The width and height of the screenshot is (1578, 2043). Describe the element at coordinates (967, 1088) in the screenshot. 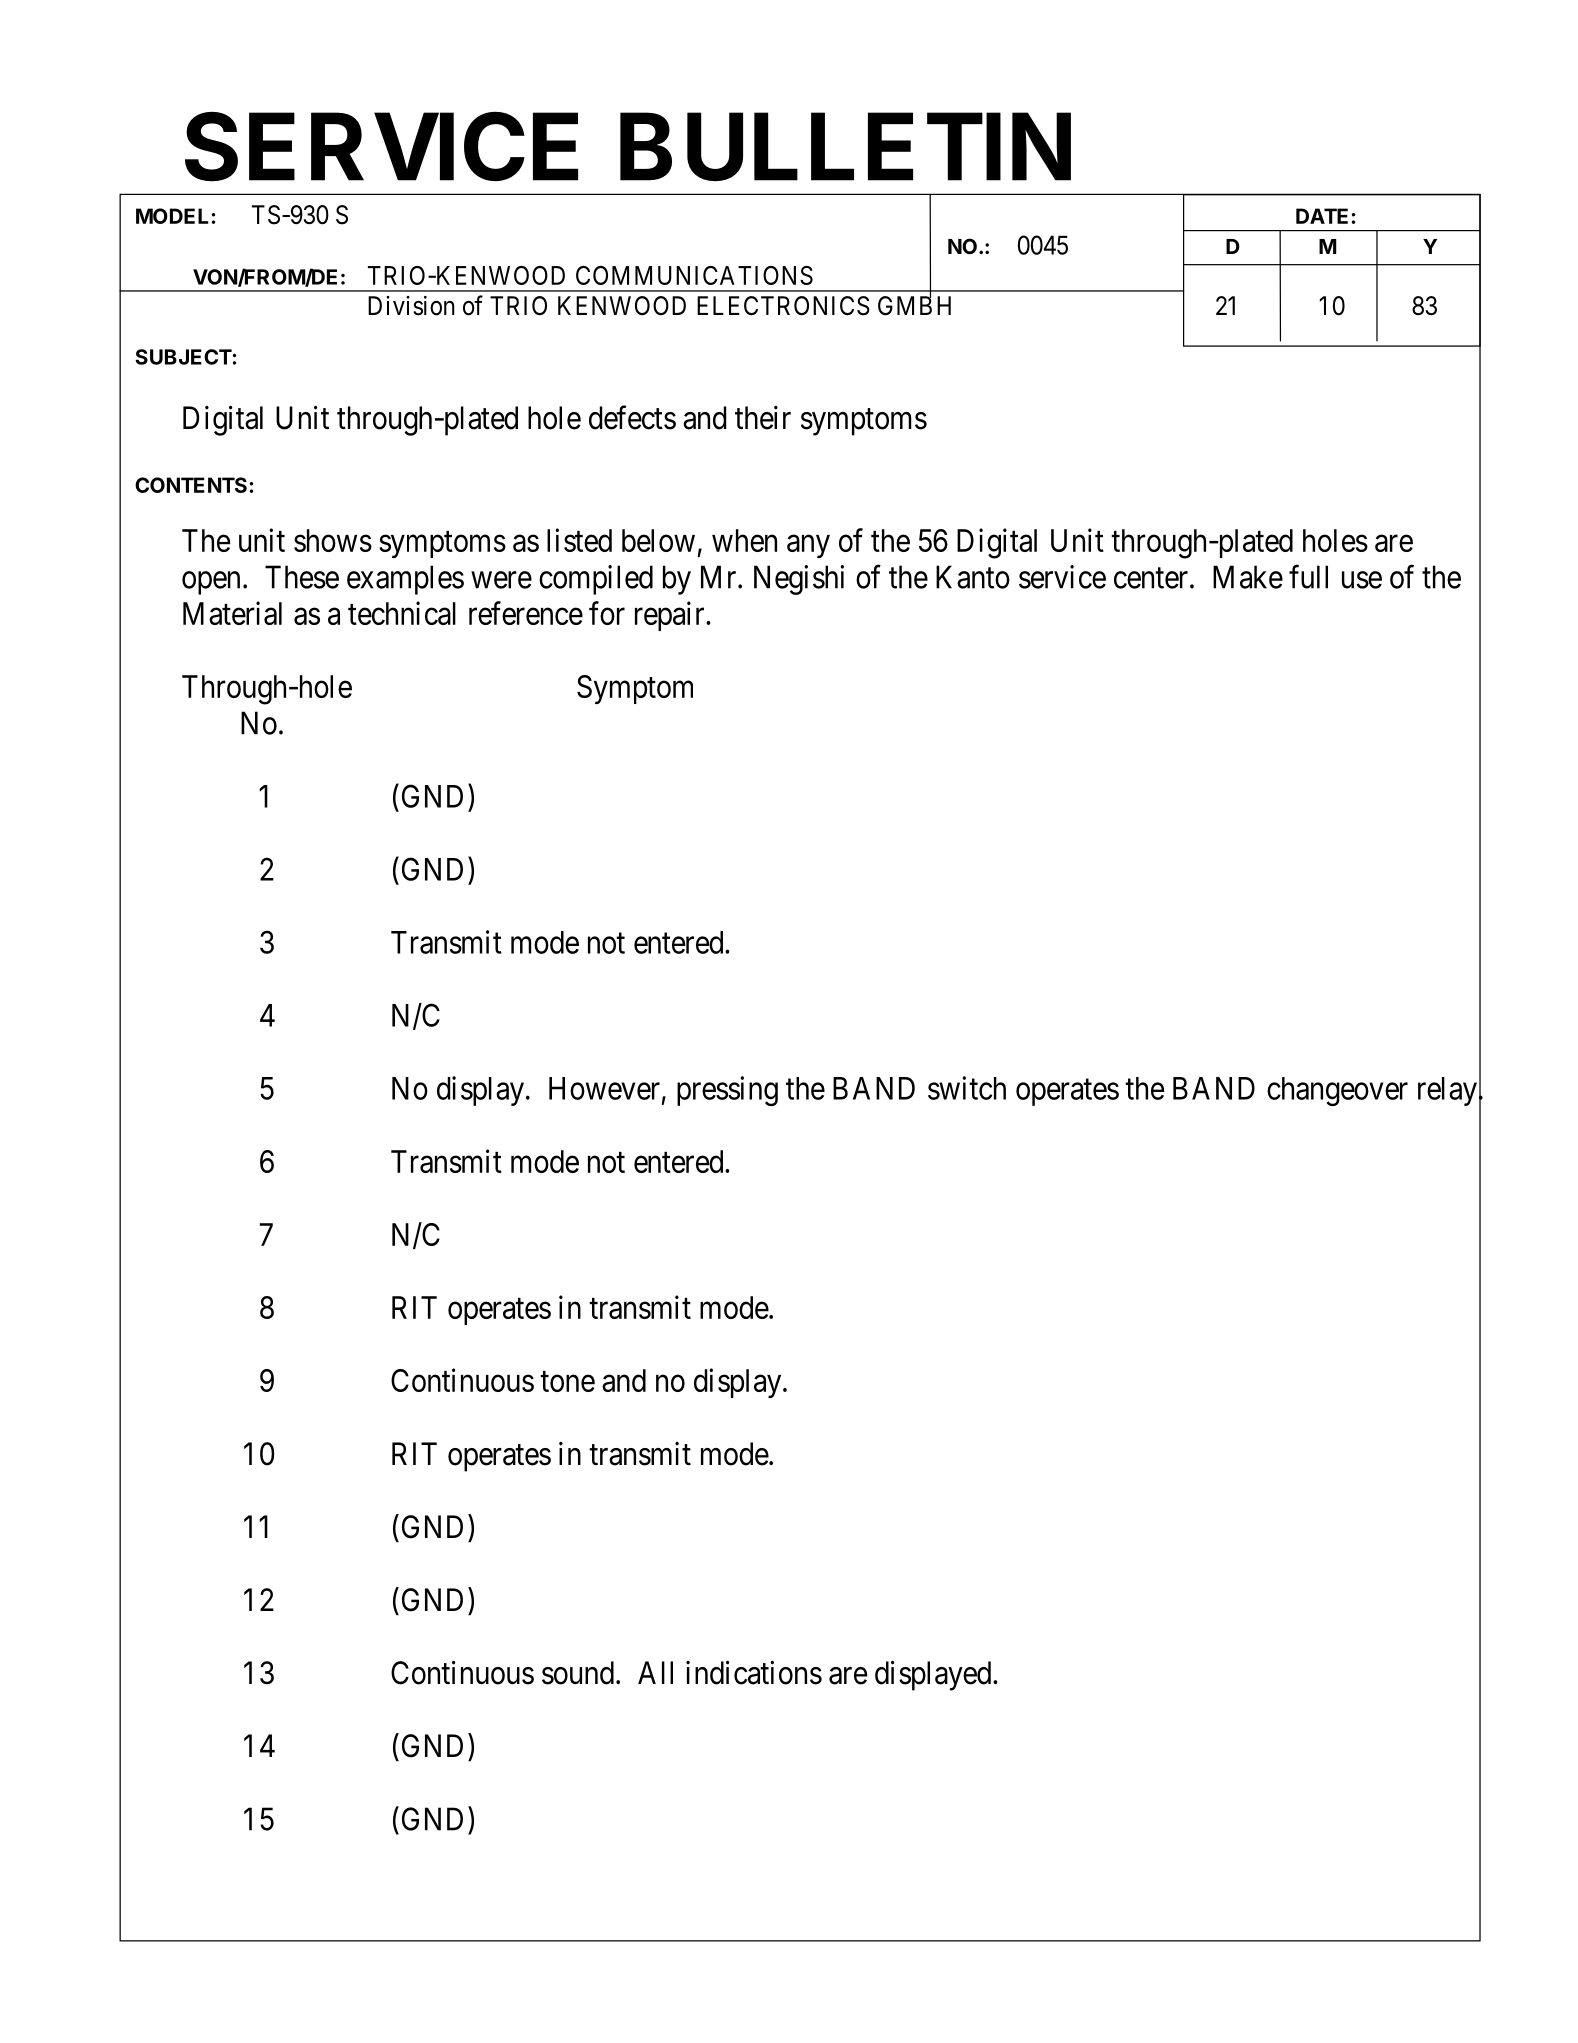

I see `switch` at that location.
